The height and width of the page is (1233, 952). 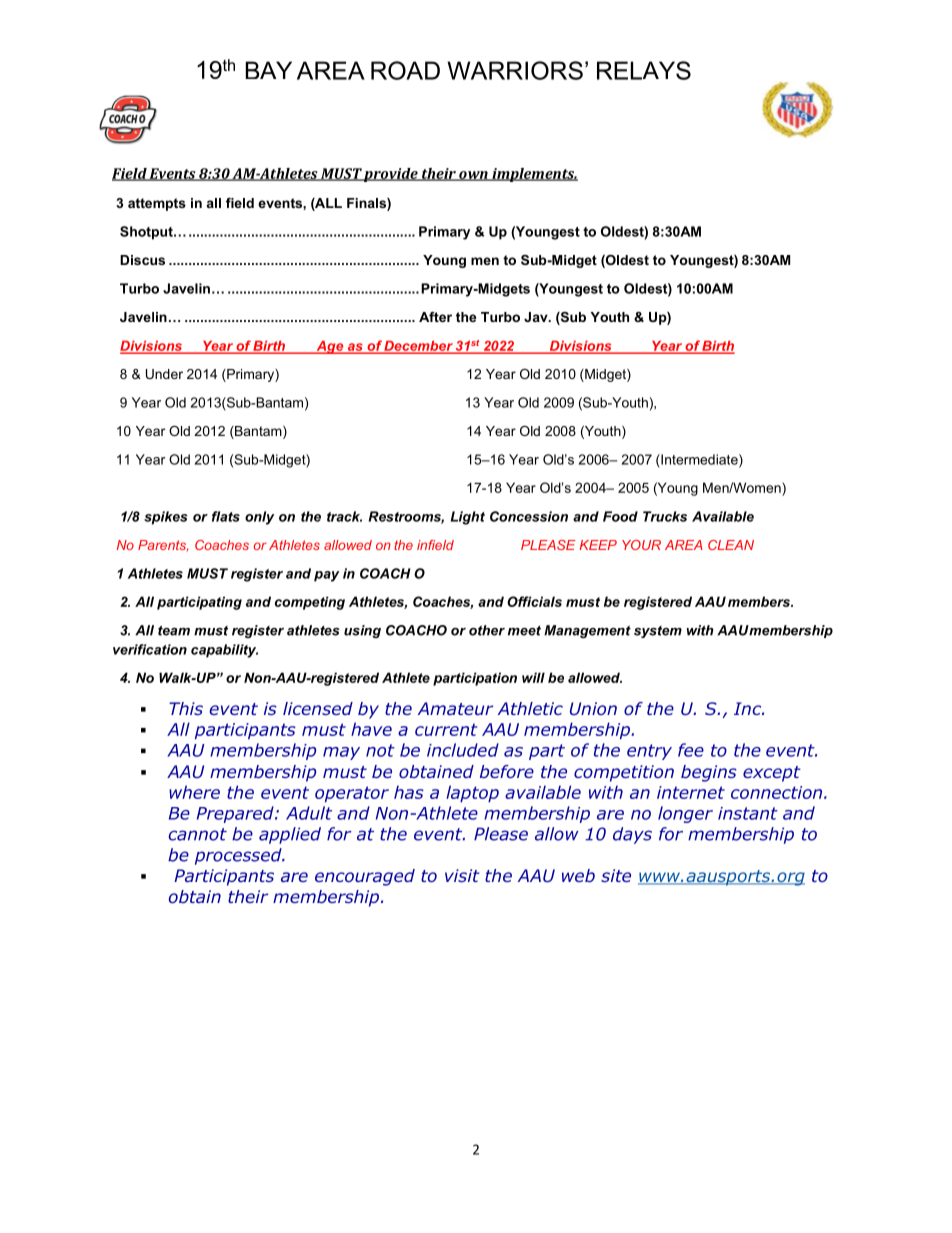 What do you see at coordinates (239, 856) in the page?
I see `processed` at bounding box center [239, 856].
